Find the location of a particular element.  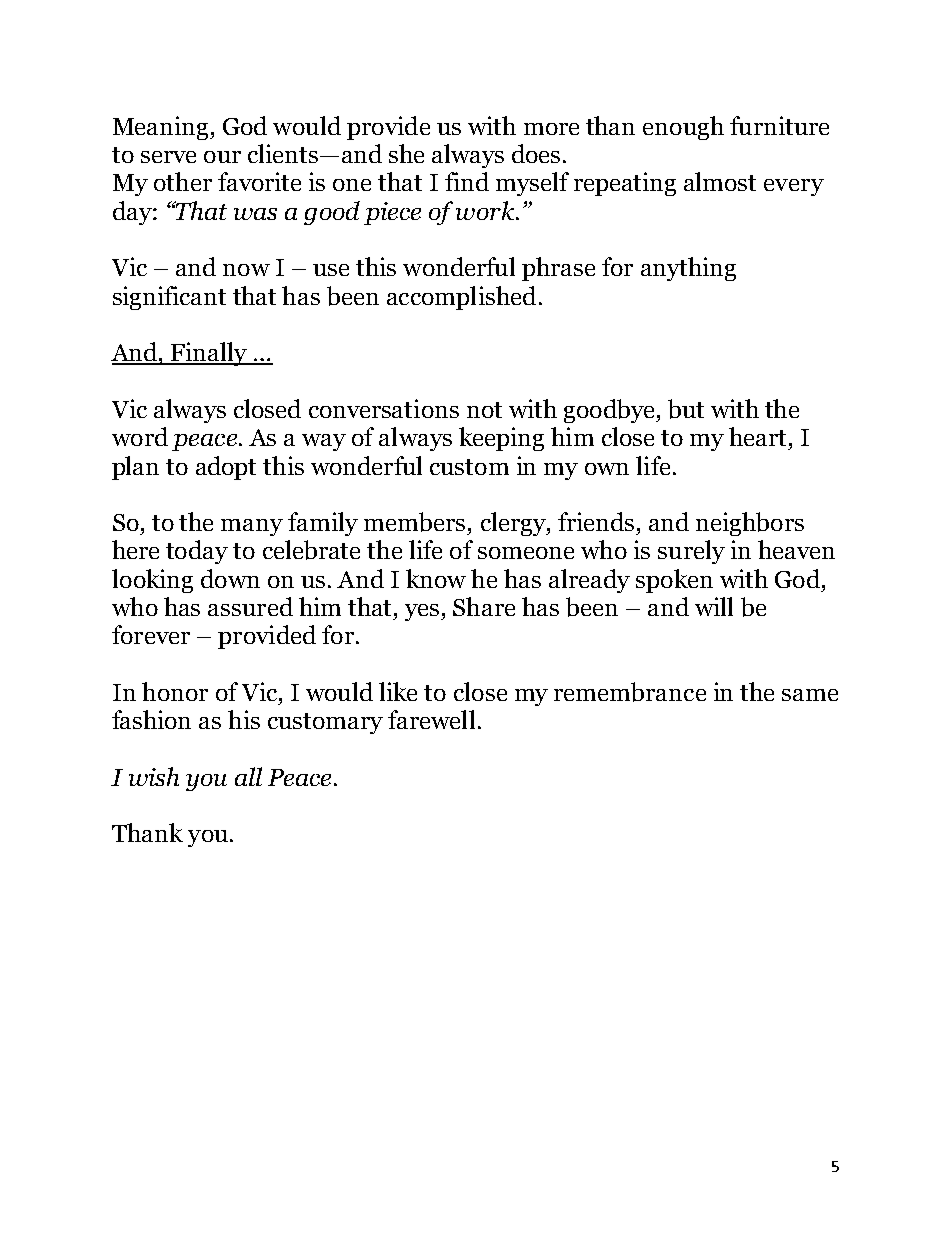

wish is located at coordinates (154, 776).
